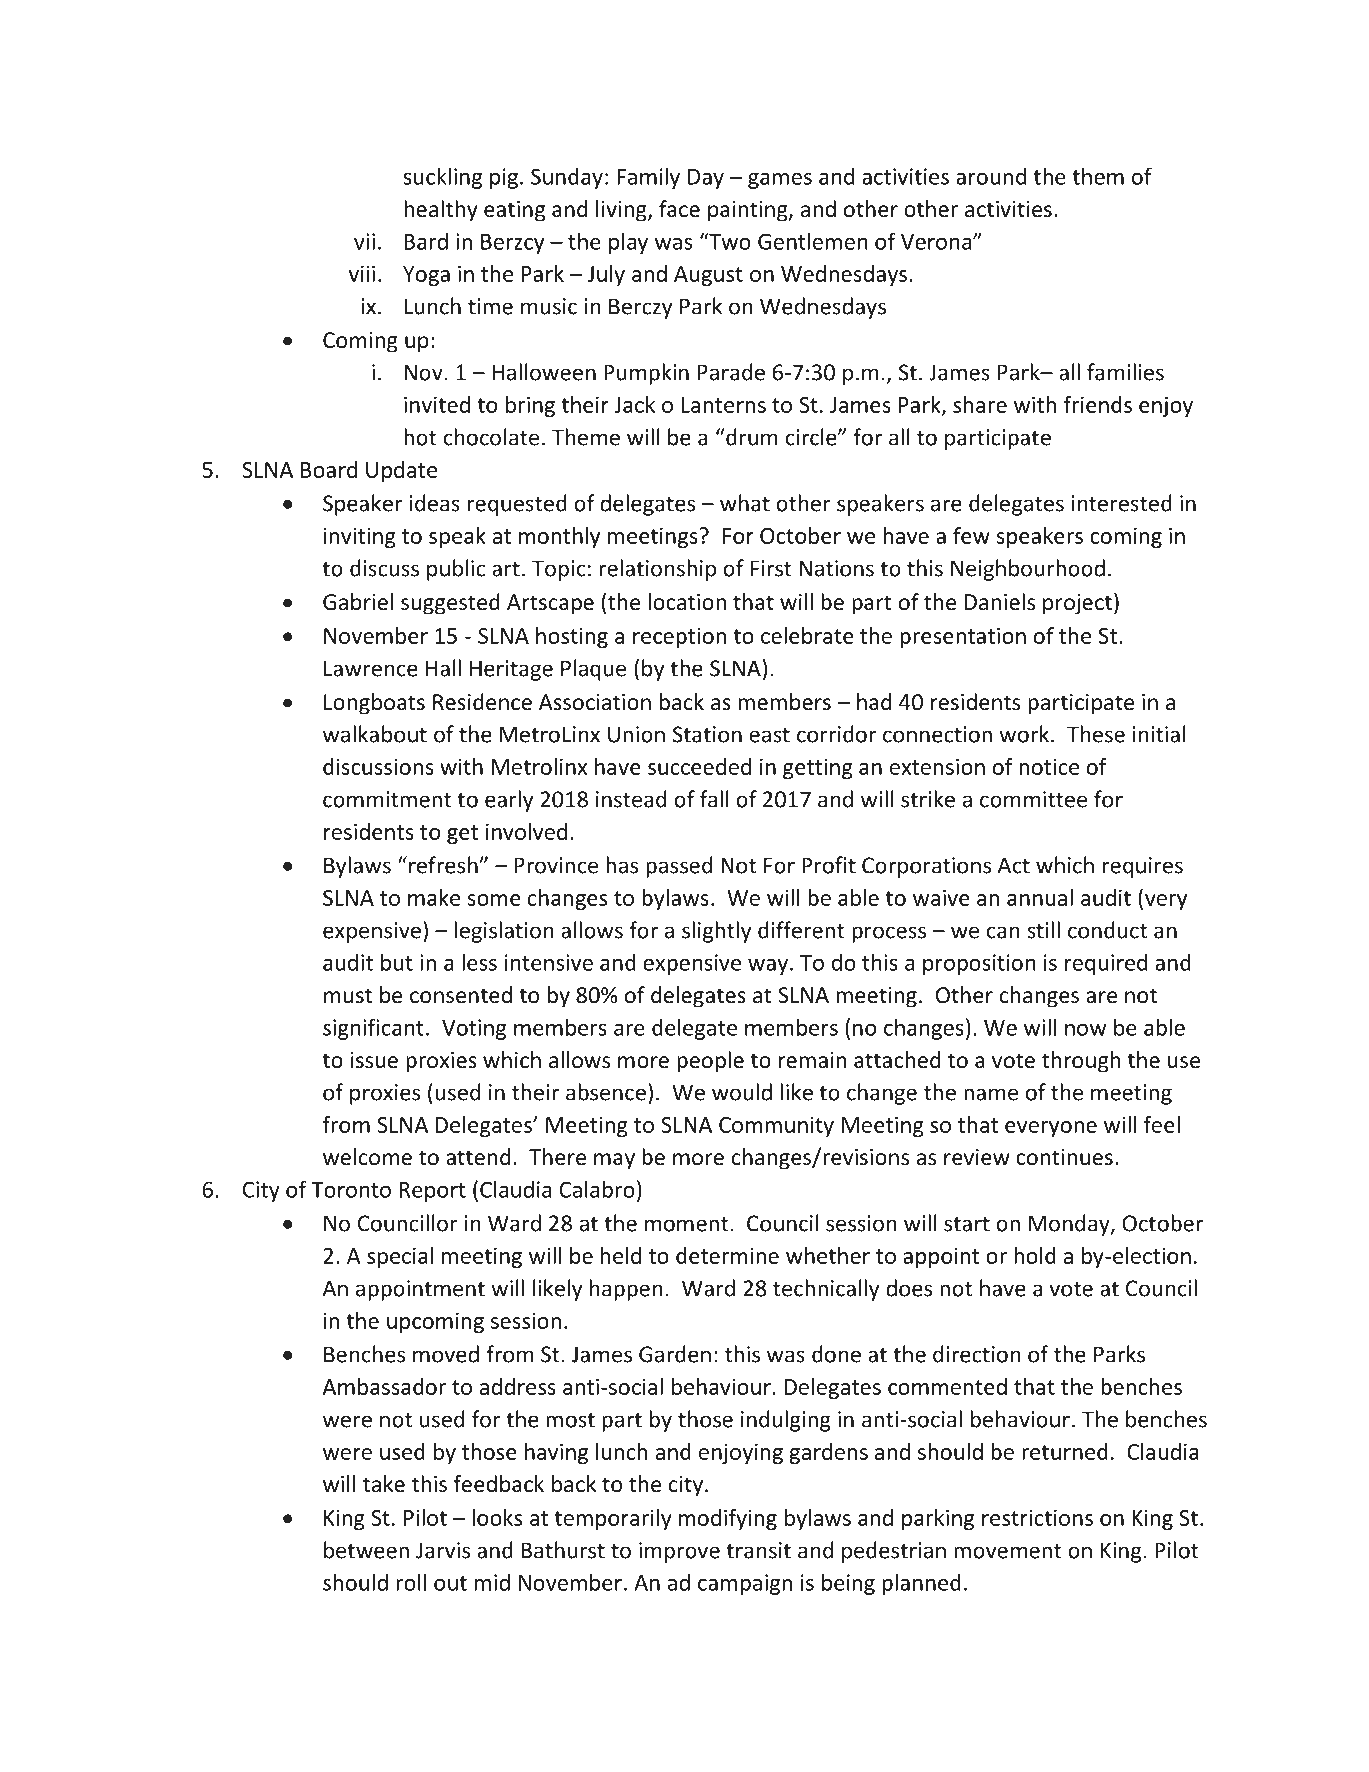 The height and width of the page is (1772, 1369). What do you see at coordinates (749, 211) in the page?
I see `painting` at bounding box center [749, 211].
